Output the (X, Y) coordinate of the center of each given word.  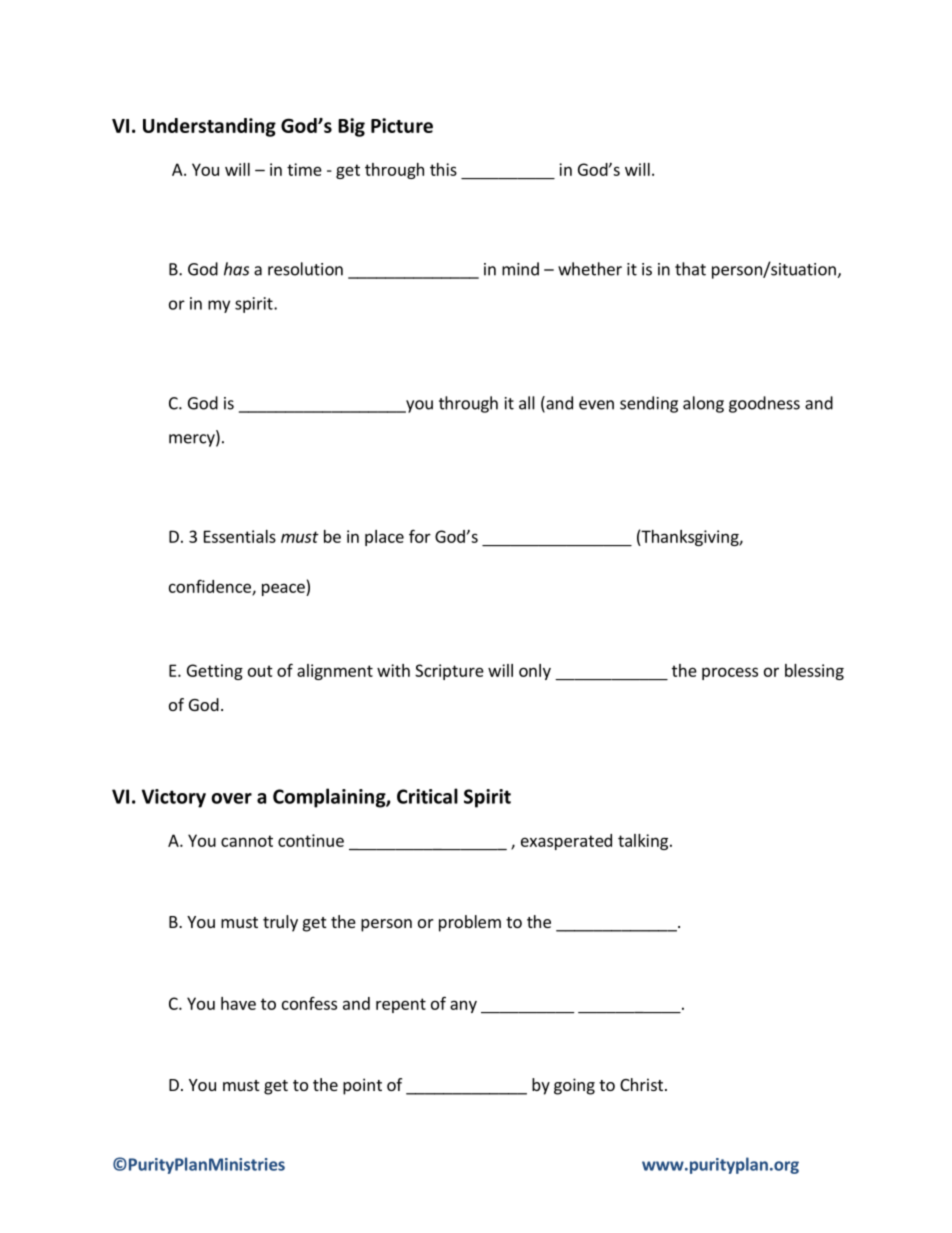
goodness (764, 404)
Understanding (209, 127)
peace (284, 589)
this (443, 169)
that (690, 269)
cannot (247, 841)
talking (644, 842)
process (730, 673)
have (238, 1003)
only (535, 672)
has (236, 269)
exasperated (566, 842)
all (527, 403)
